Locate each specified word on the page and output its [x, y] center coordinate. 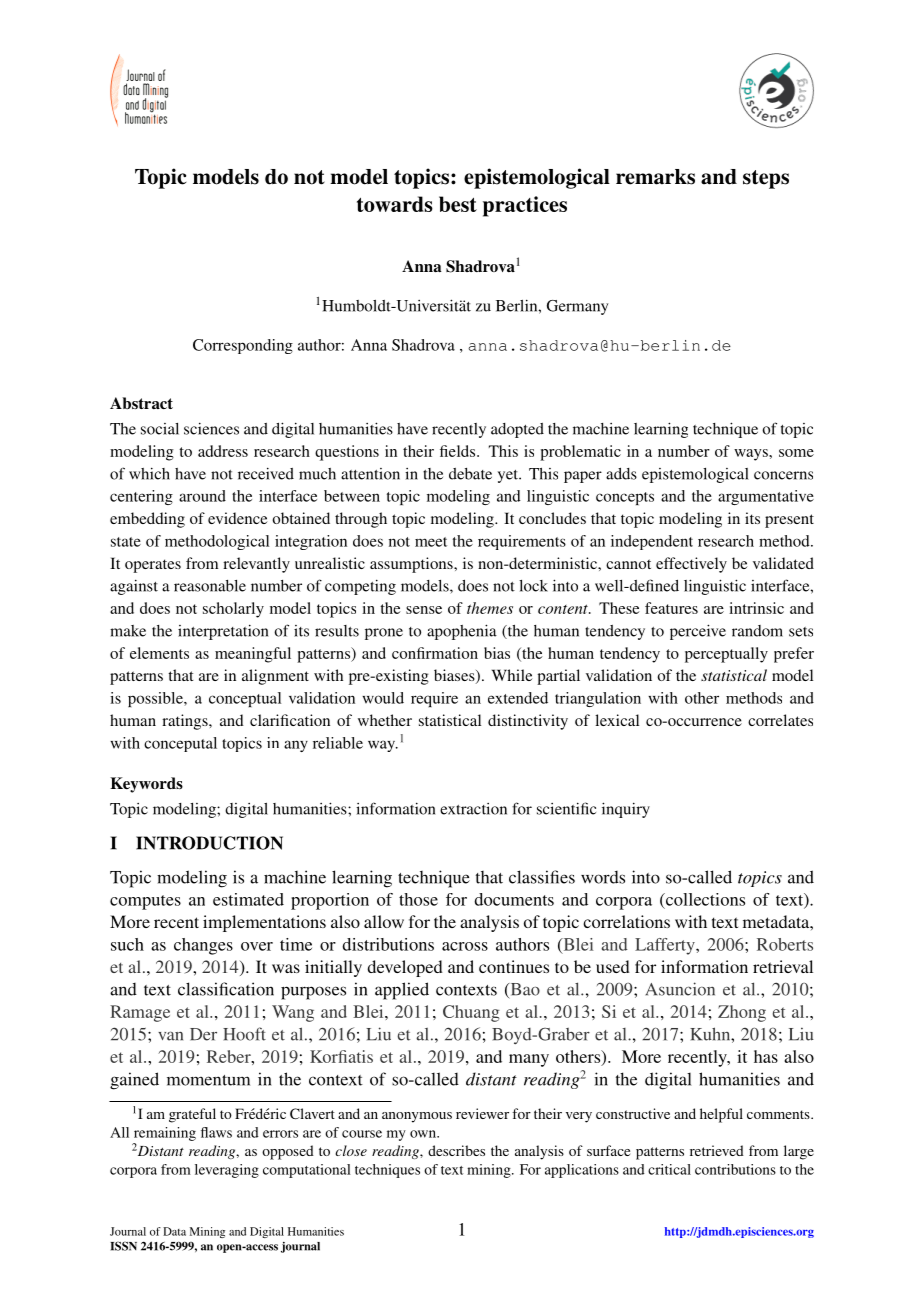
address [223, 451]
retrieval [783, 966]
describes [456, 1150]
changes [203, 946]
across [465, 946]
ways [752, 455]
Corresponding [243, 346]
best [458, 204]
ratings [186, 722]
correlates [780, 720]
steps [766, 179]
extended [518, 698]
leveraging [227, 1171]
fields [459, 451]
